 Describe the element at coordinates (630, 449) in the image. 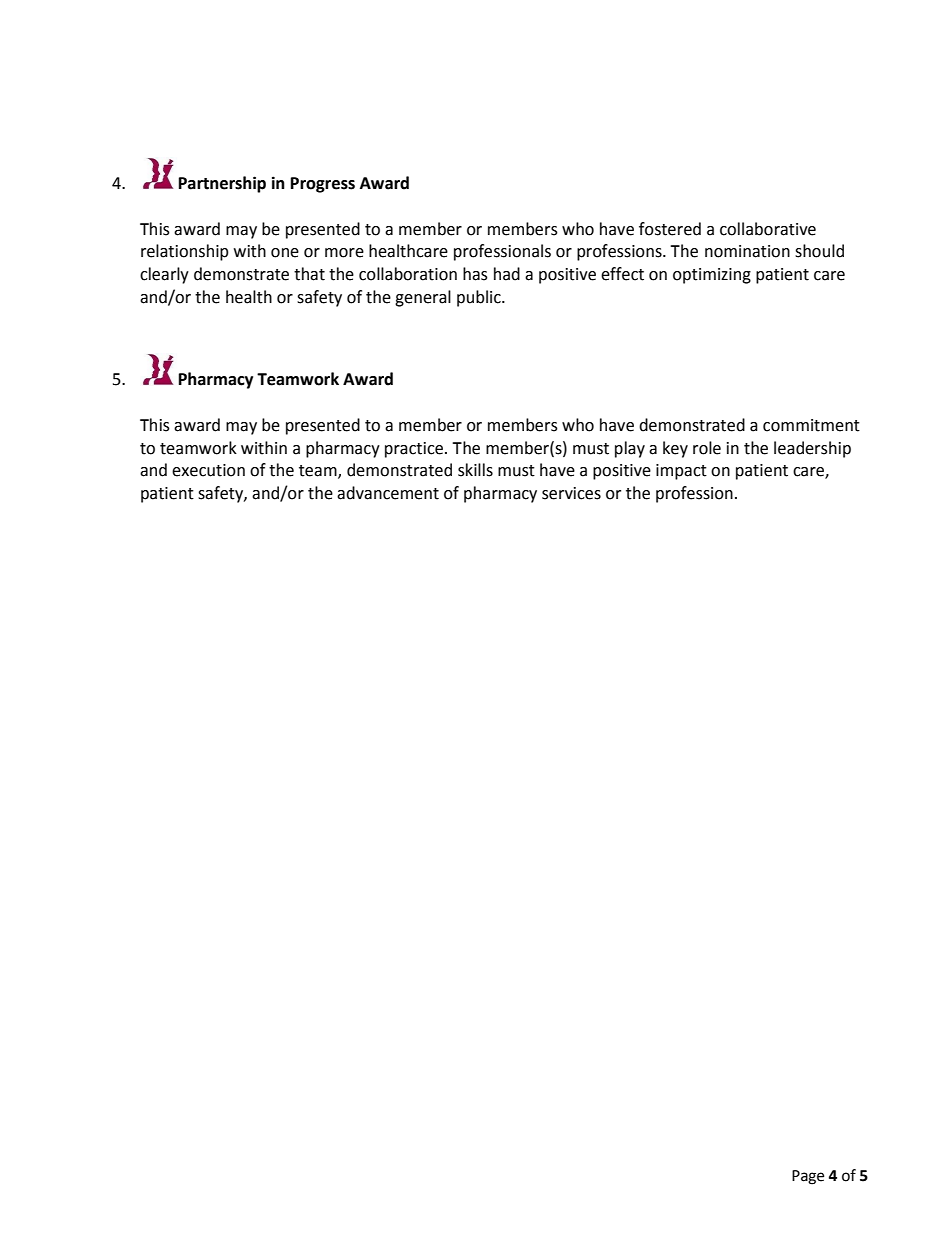

I see `play` at that location.
